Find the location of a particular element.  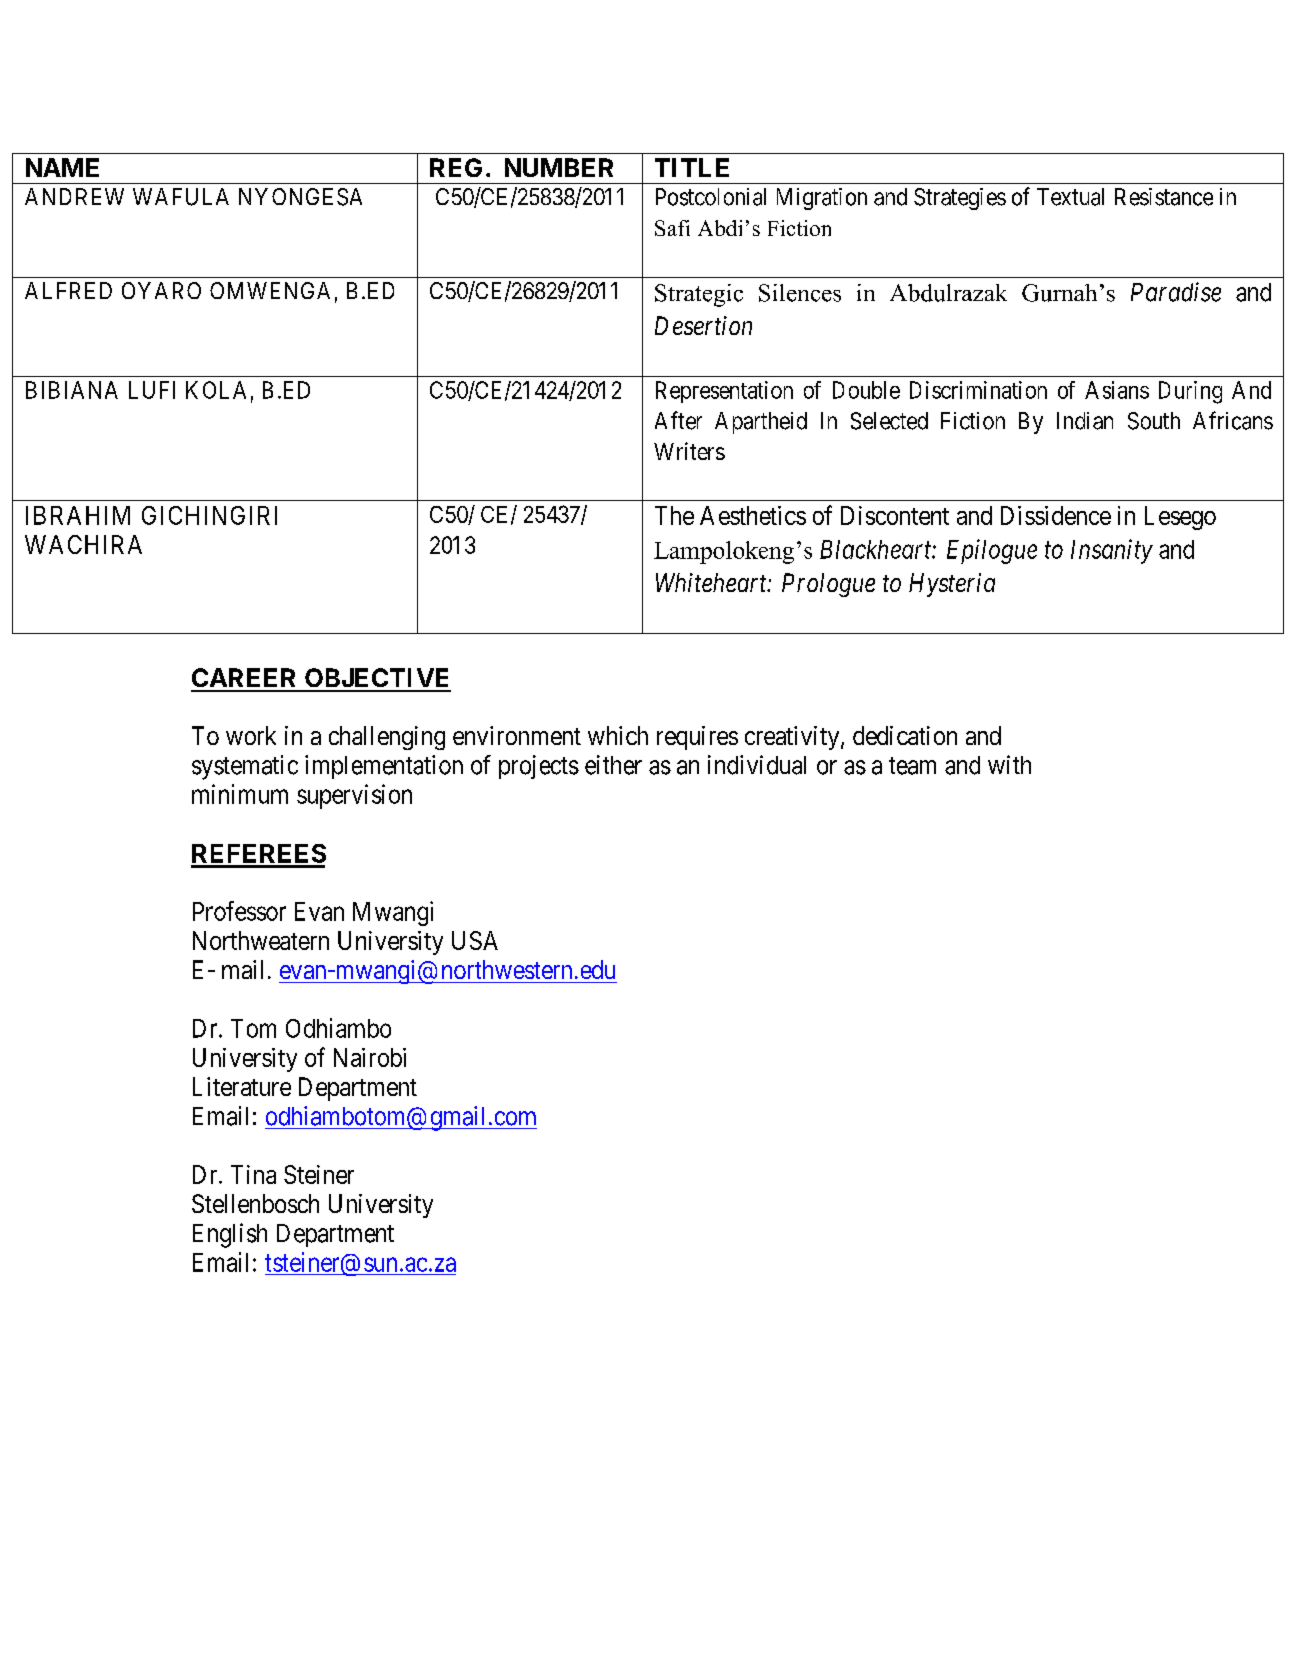

Textual is located at coordinates (1070, 197).
